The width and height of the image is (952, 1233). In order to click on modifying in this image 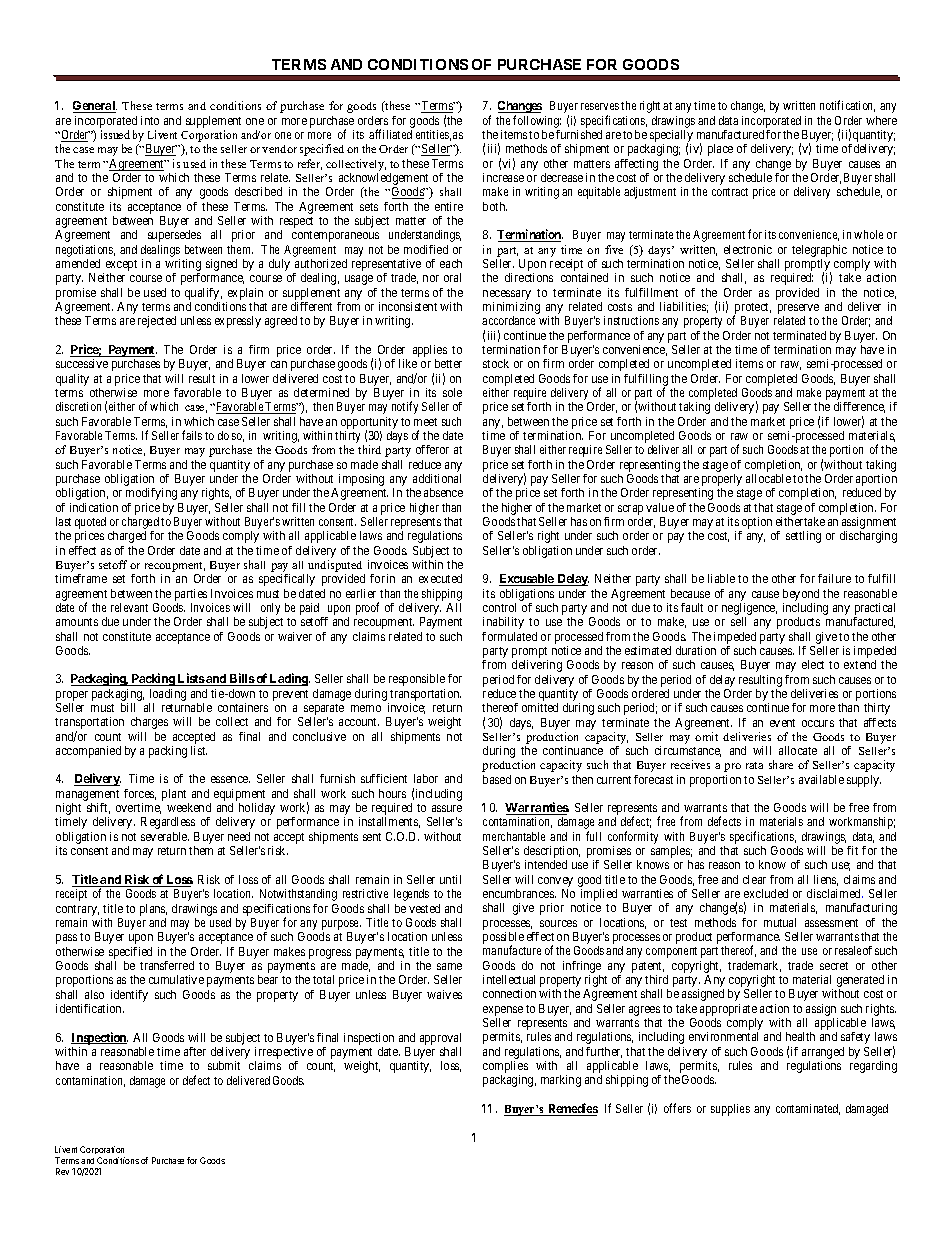, I will do `click(151, 494)`.
